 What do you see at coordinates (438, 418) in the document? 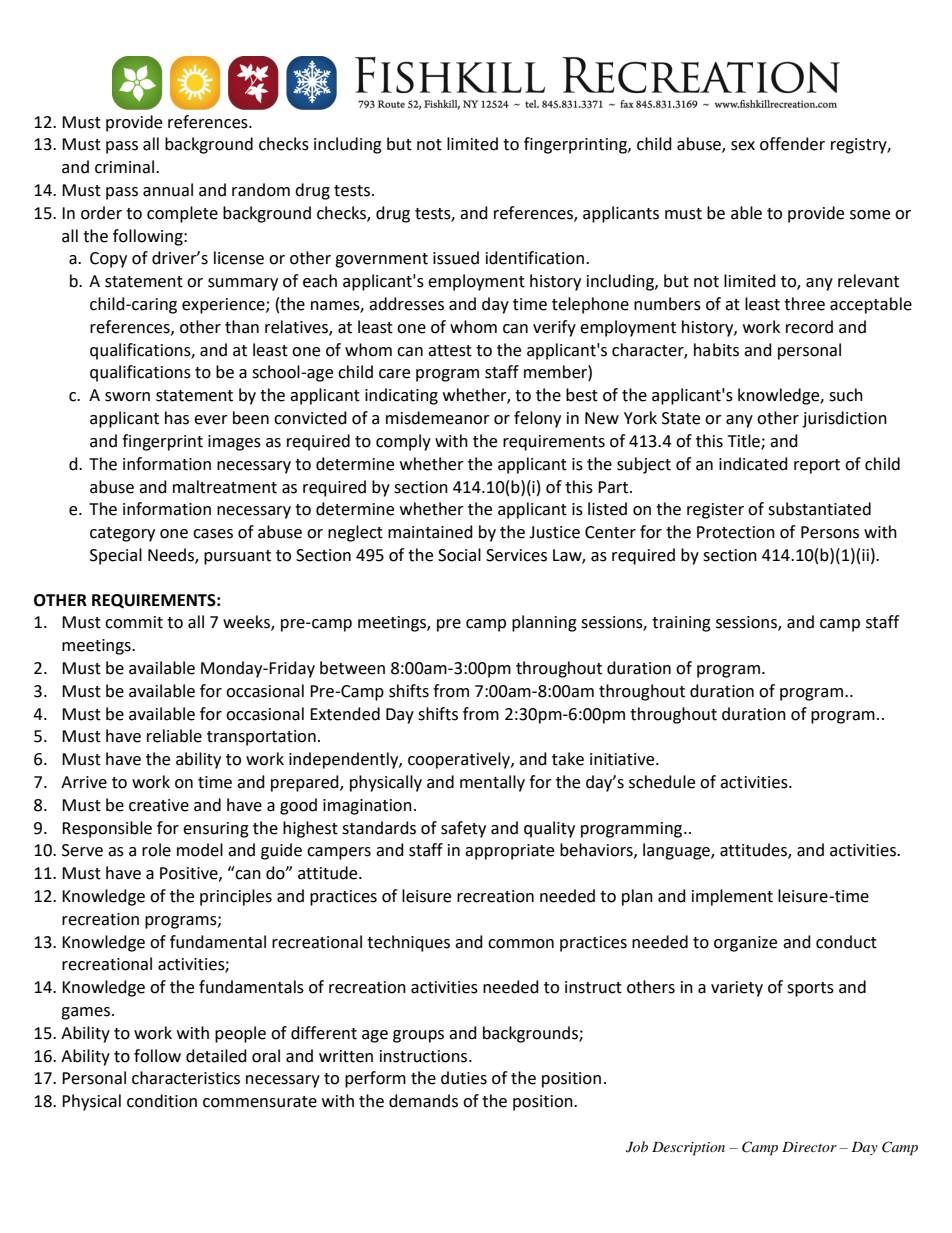
I see `misdemeanor` at bounding box center [438, 418].
